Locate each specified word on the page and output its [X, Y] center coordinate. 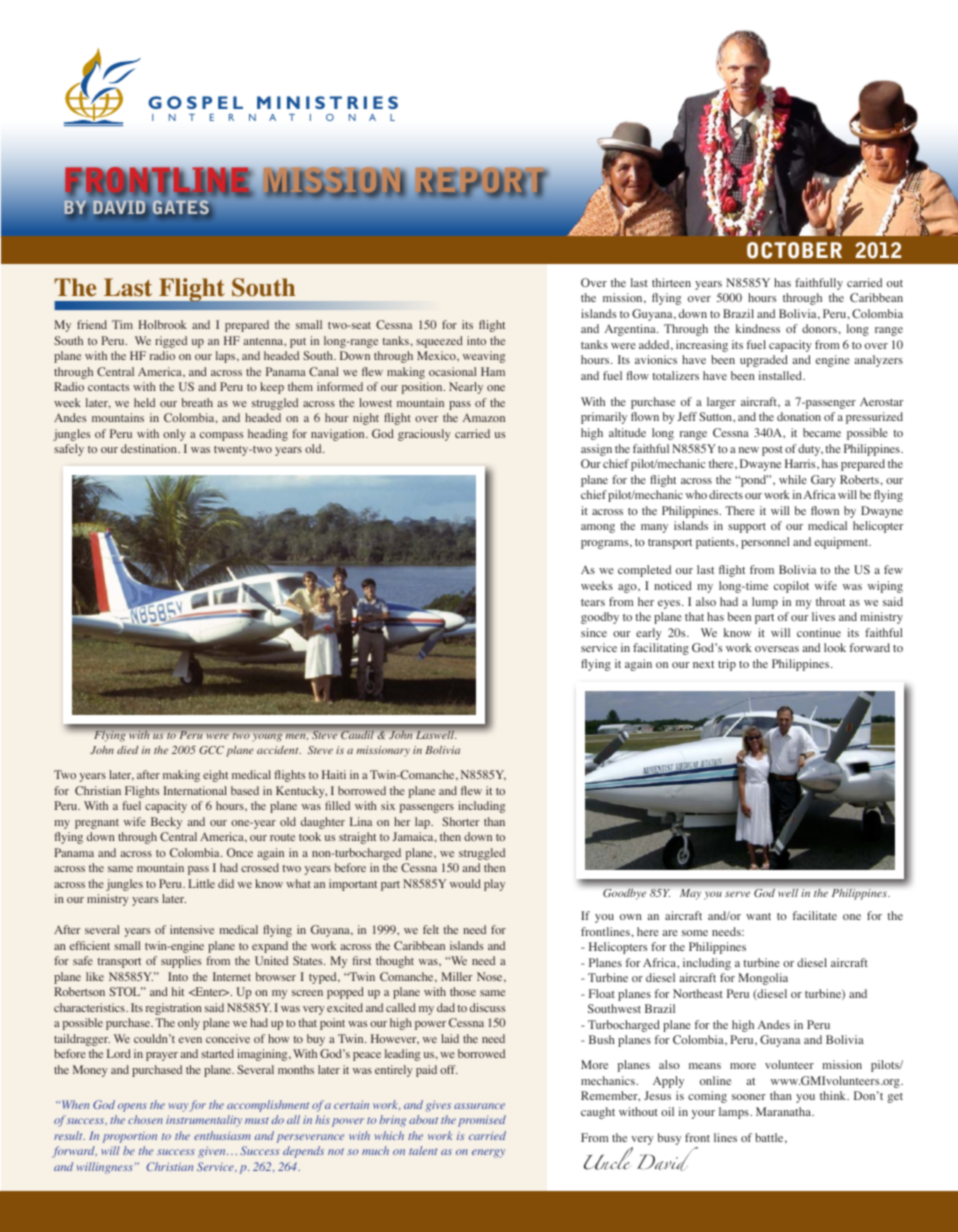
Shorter [460, 821]
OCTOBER [794, 250]
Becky [166, 823]
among [598, 528]
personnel [765, 543]
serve [737, 894]
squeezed [439, 342]
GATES [181, 208]
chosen [145, 1119]
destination [150, 448]
